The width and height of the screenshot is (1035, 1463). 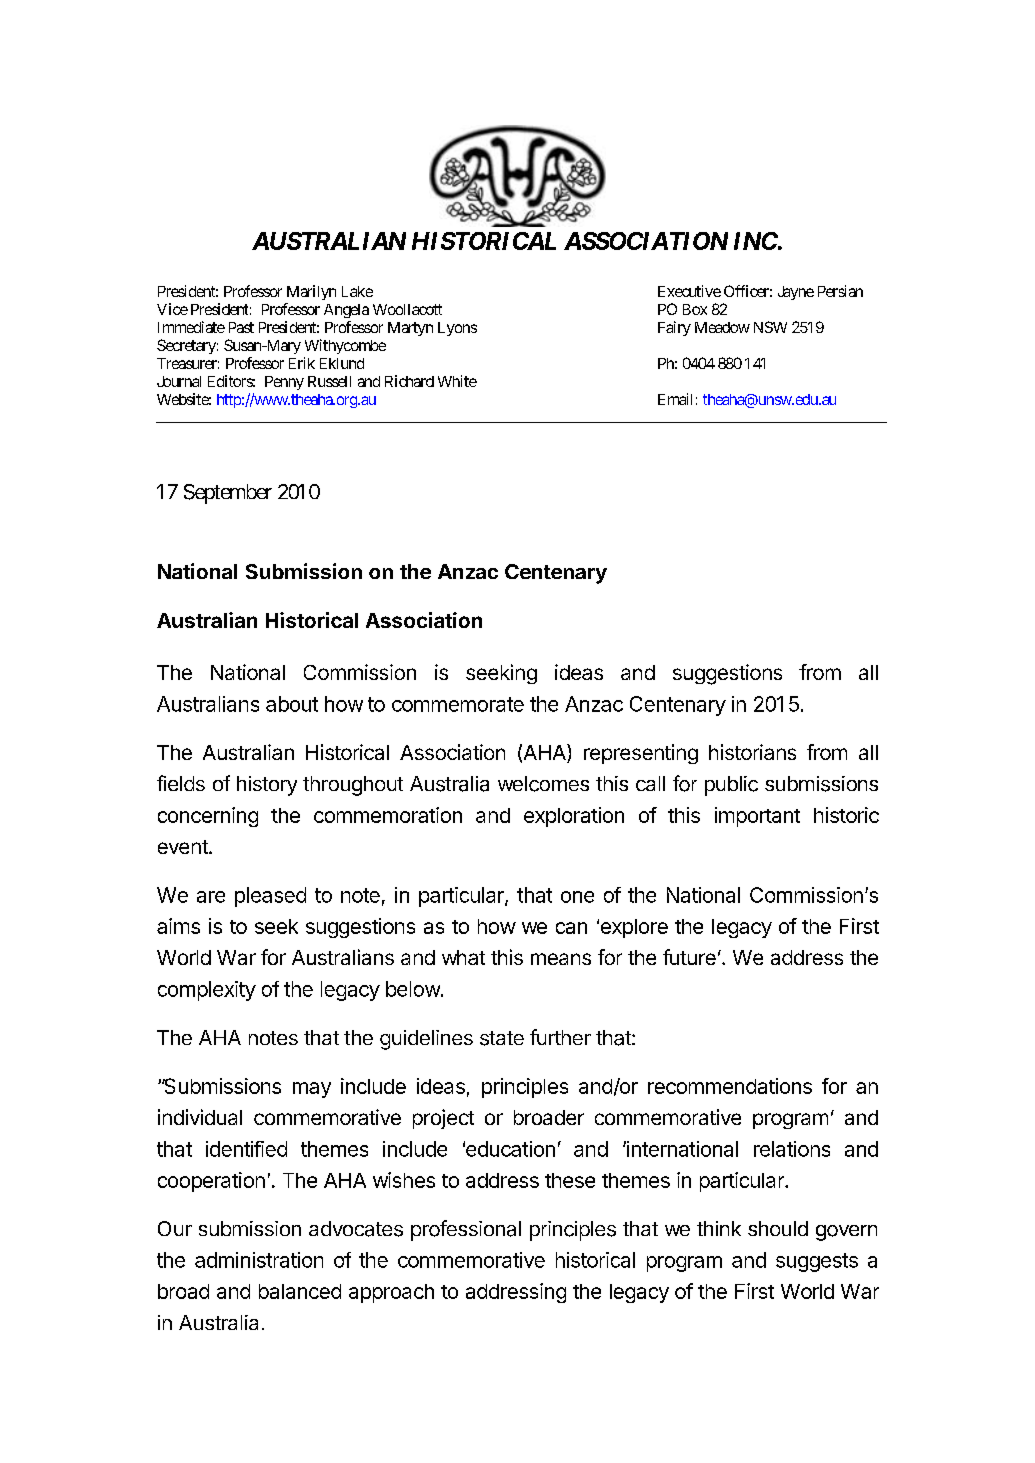 I want to click on about, so click(x=292, y=704).
